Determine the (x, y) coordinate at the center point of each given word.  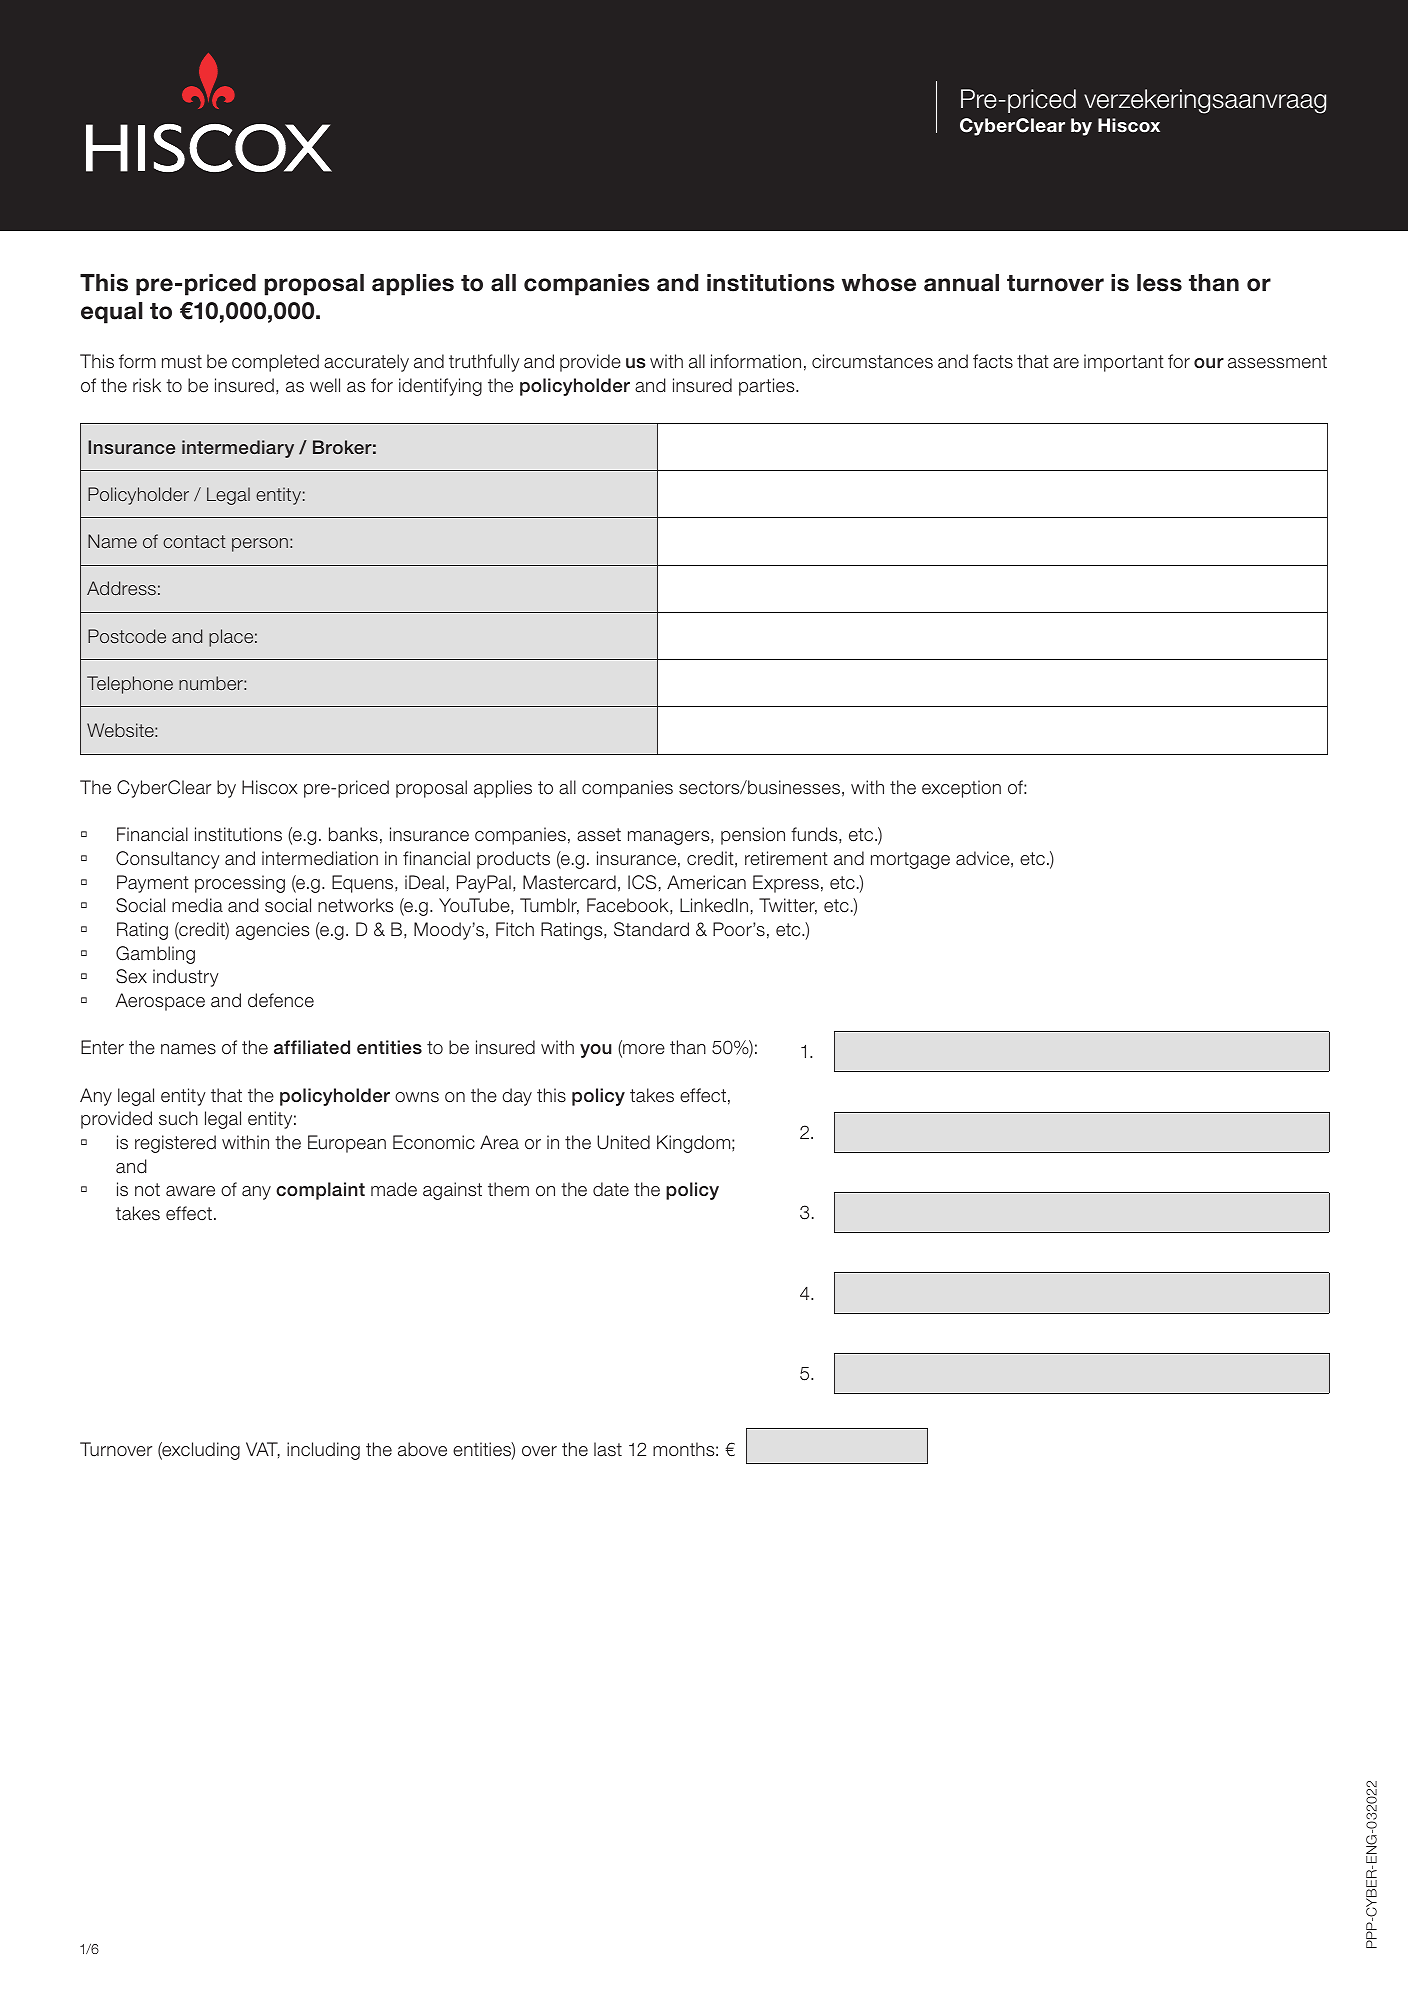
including (323, 1451)
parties (768, 387)
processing (240, 884)
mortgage (910, 860)
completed (275, 363)
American (706, 882)
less (1159, 283)
